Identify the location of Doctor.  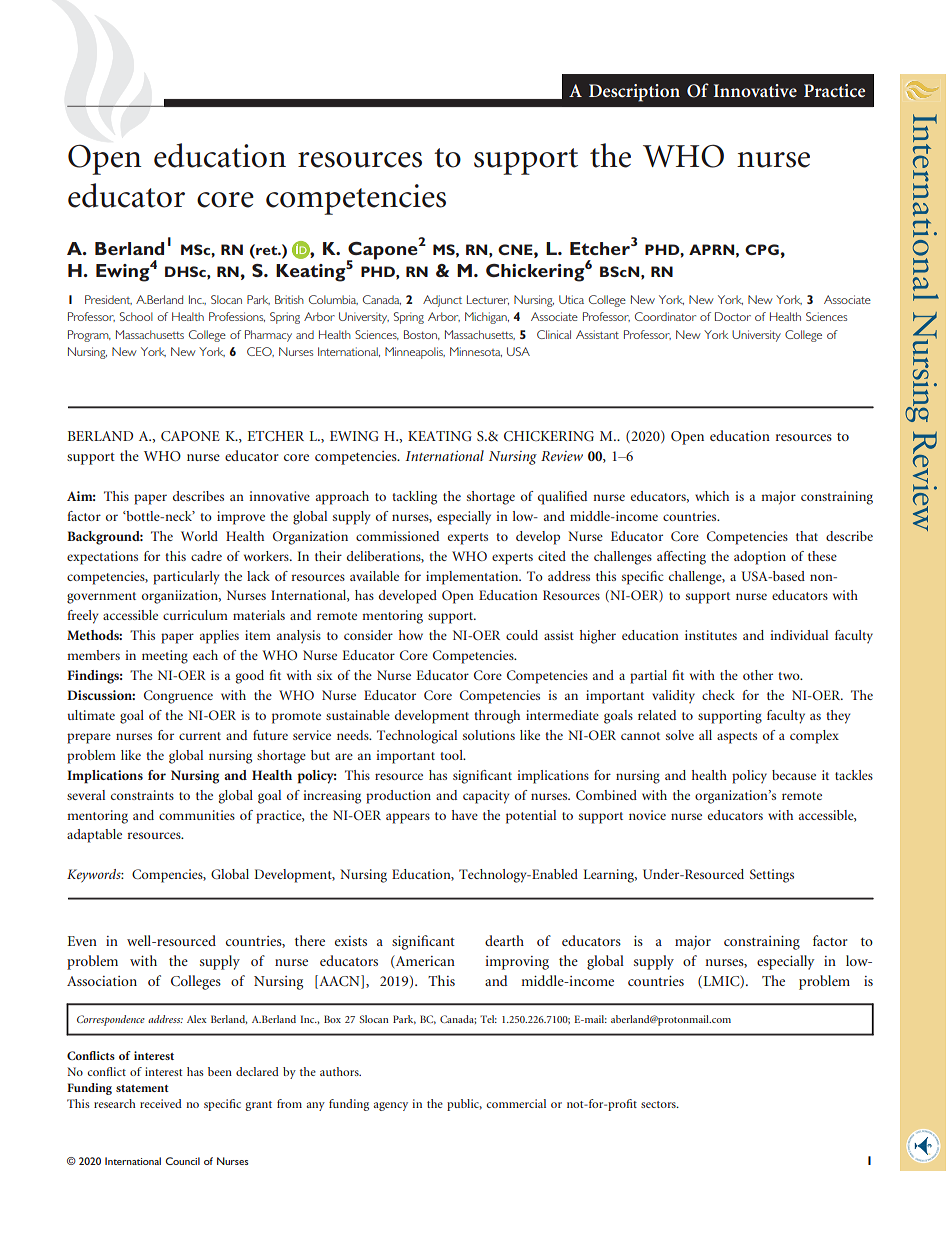
(733, 316).
